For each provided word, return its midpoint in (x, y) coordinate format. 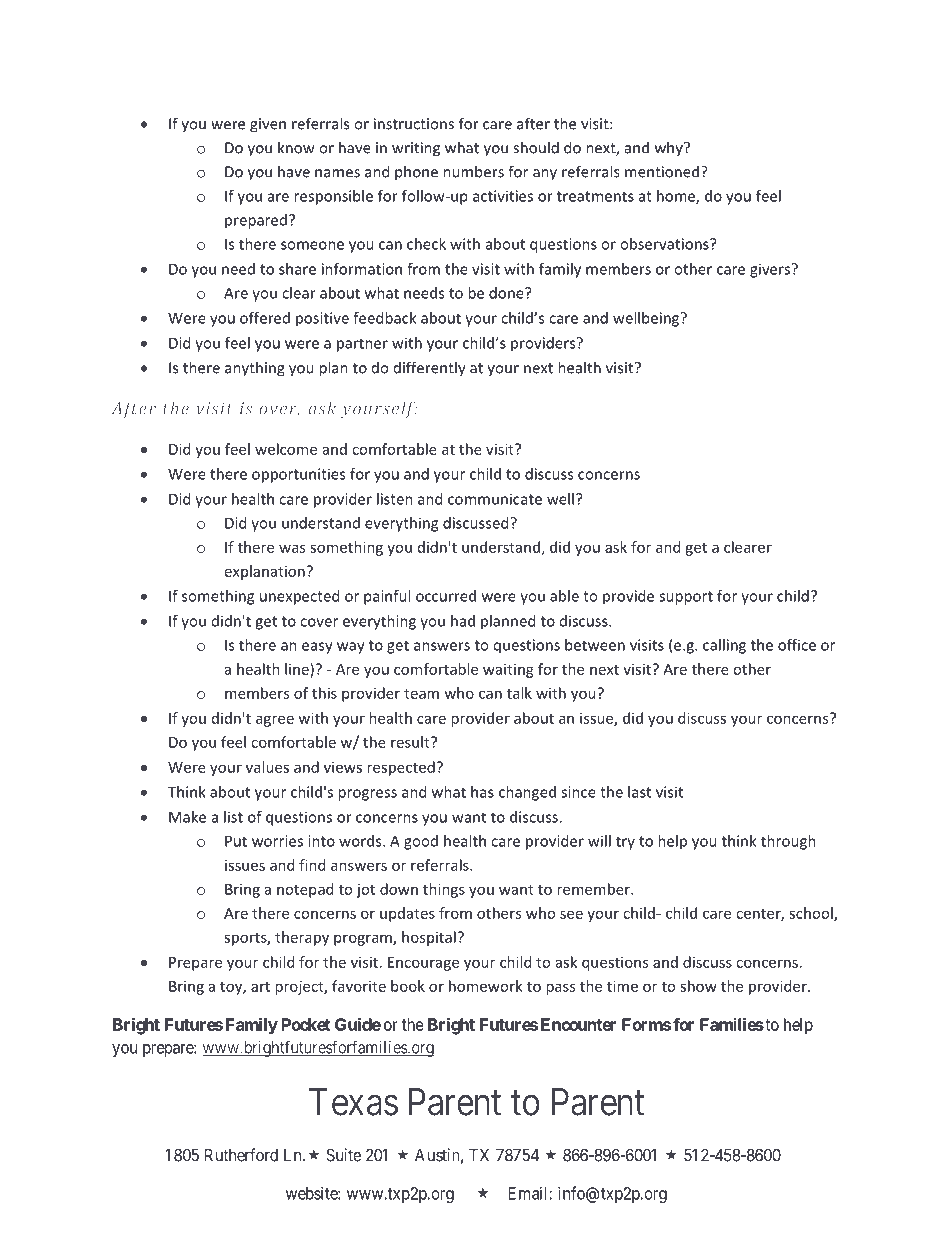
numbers (473, 171)
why (670, 148)
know (296, 147)
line (298, 669)
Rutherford (241, 1155)
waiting (508, 670)
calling (724, 646)
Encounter (578, 1024)
